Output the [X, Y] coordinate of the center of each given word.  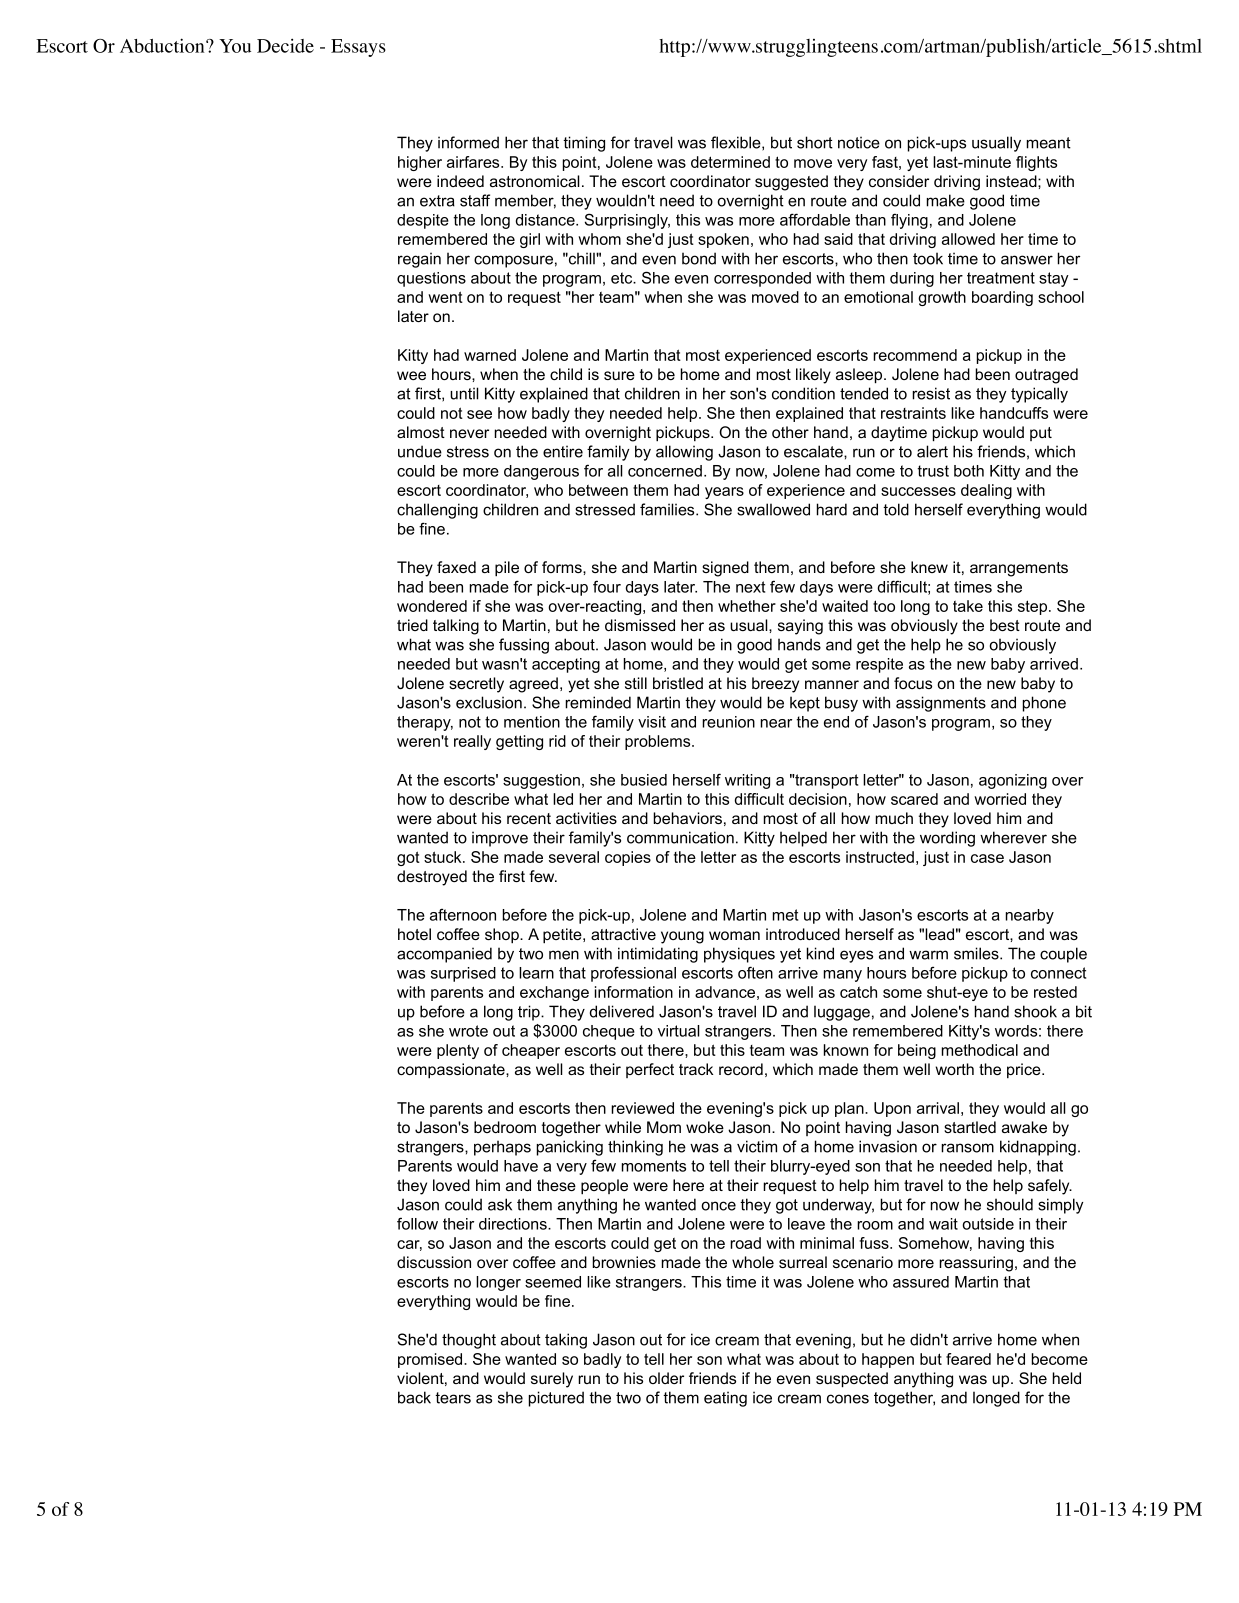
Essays [358, 48]
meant [1049, 143]
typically [1039, 395]
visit [652, 722]
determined [730, 162]
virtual [679, 1031]
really [472, 742]
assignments [941, 704]
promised [431, 1360]
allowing [684, 453]
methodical [980, 1050]
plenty [458, 1051]
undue [420, 451]
